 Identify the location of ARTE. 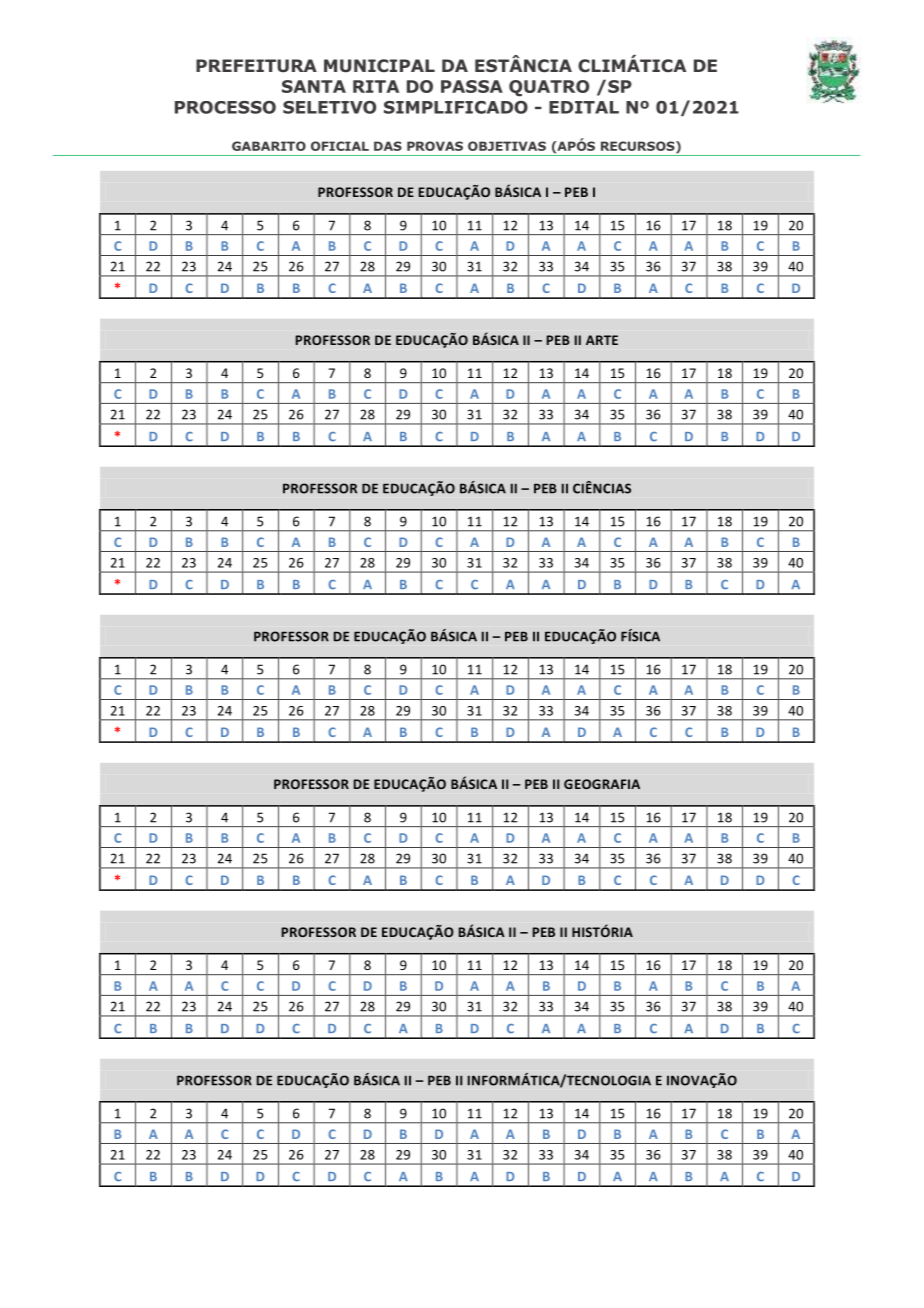
(602, 340).
